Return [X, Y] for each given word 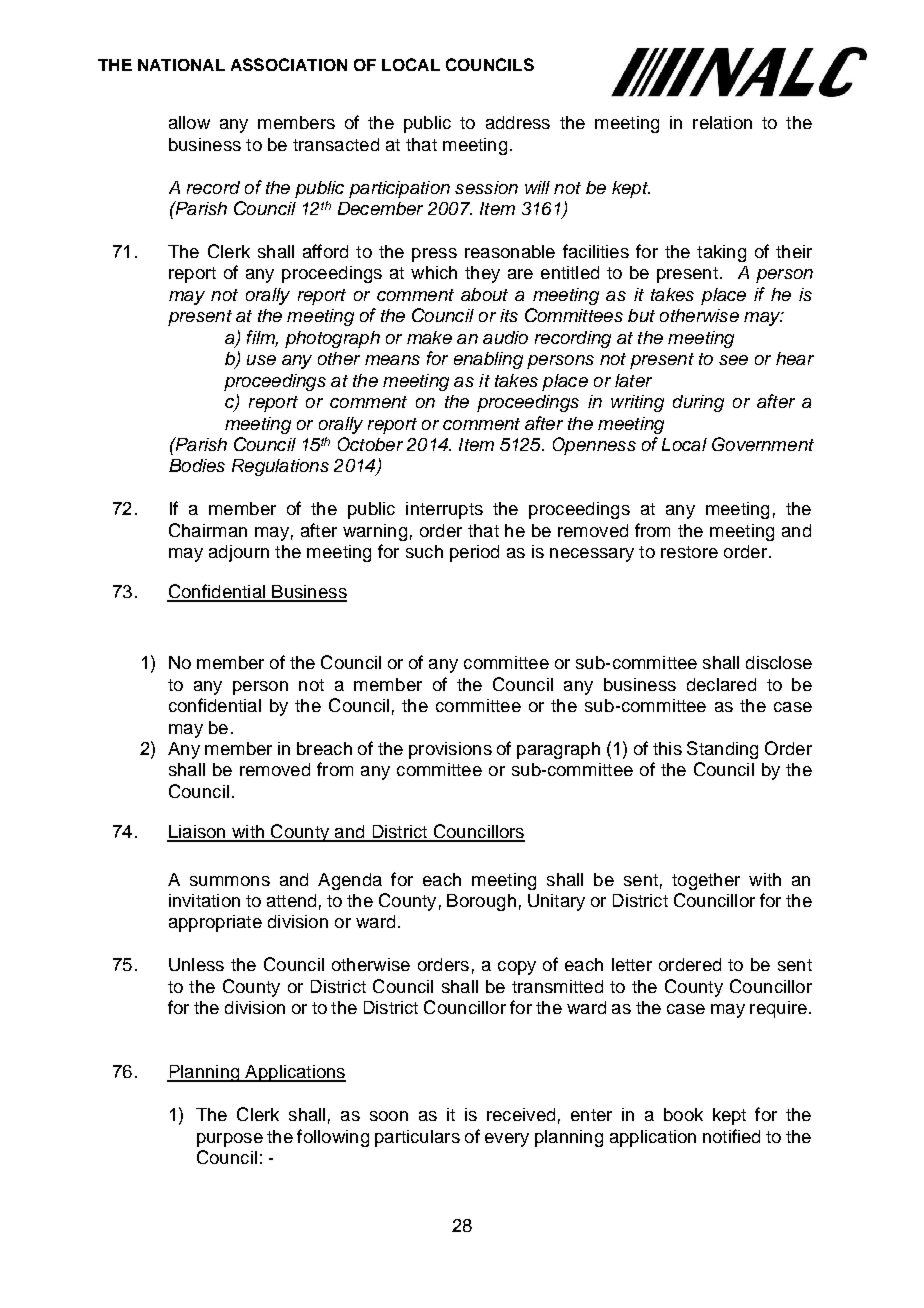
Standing [722, 750]
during [698, 403]
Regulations [280, 467]
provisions [450, 750]
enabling [488, 360]
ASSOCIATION [289, 64]
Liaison [197, 833]
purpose [230, 1140]
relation [722, 122]
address [518, 122]
